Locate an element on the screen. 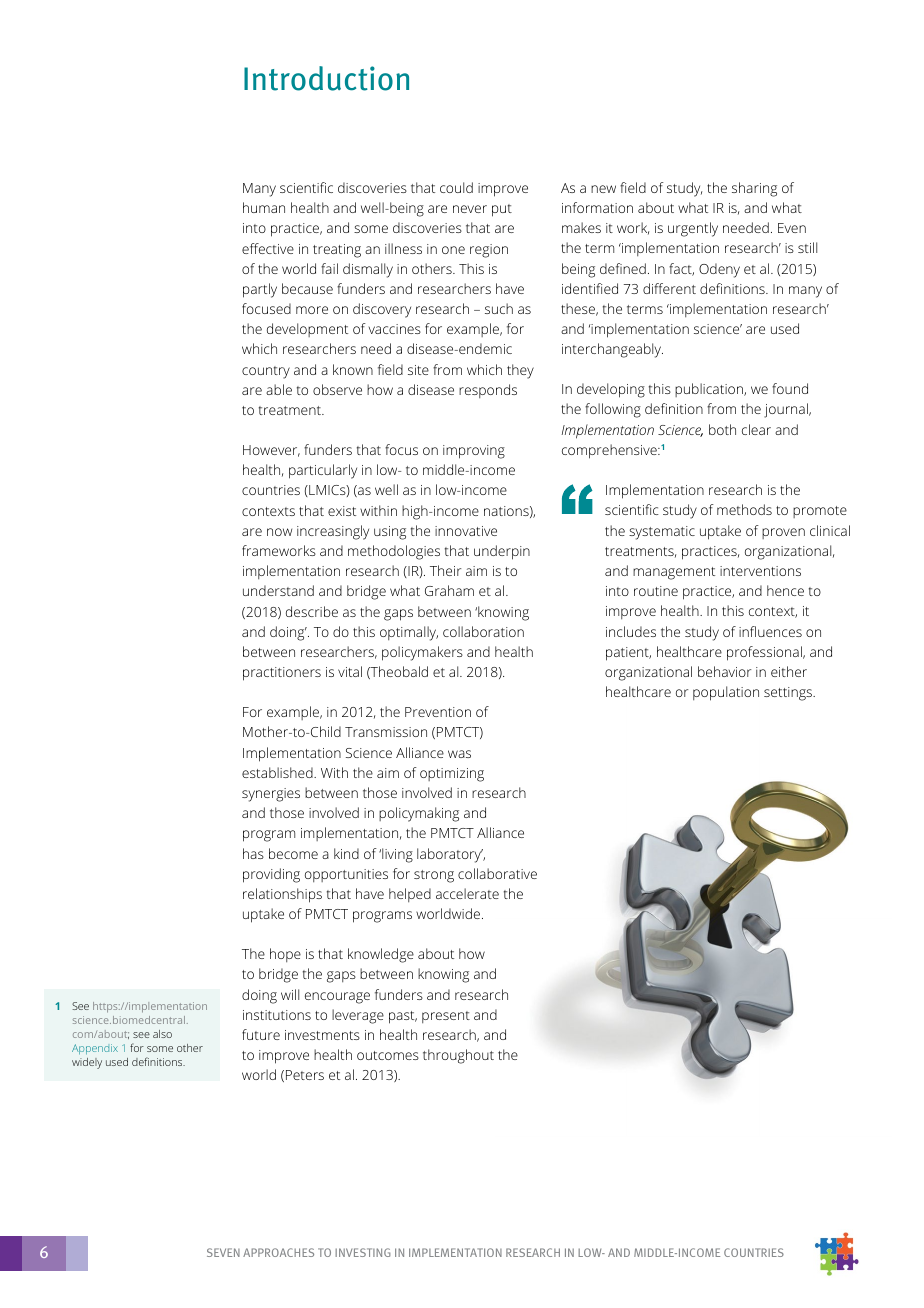  could is located at coordinates (456, 187).
